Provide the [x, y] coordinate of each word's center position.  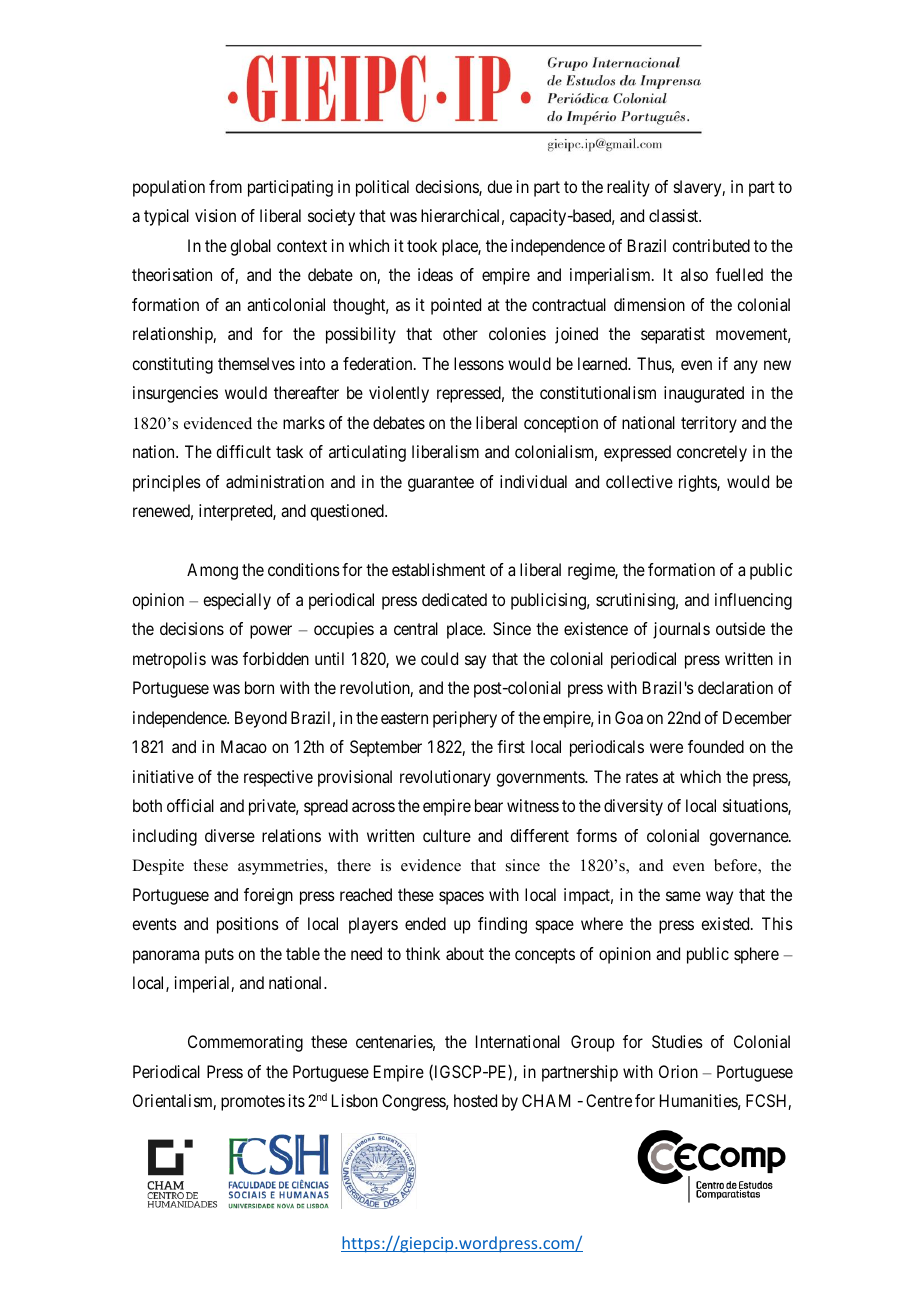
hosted [475, 1100]
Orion [678, 1071]
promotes [253, 1103]
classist [675, 215]
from [225, 186]
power [271, 632]
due [499, 186]
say [475, 662]
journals [681, 630]
